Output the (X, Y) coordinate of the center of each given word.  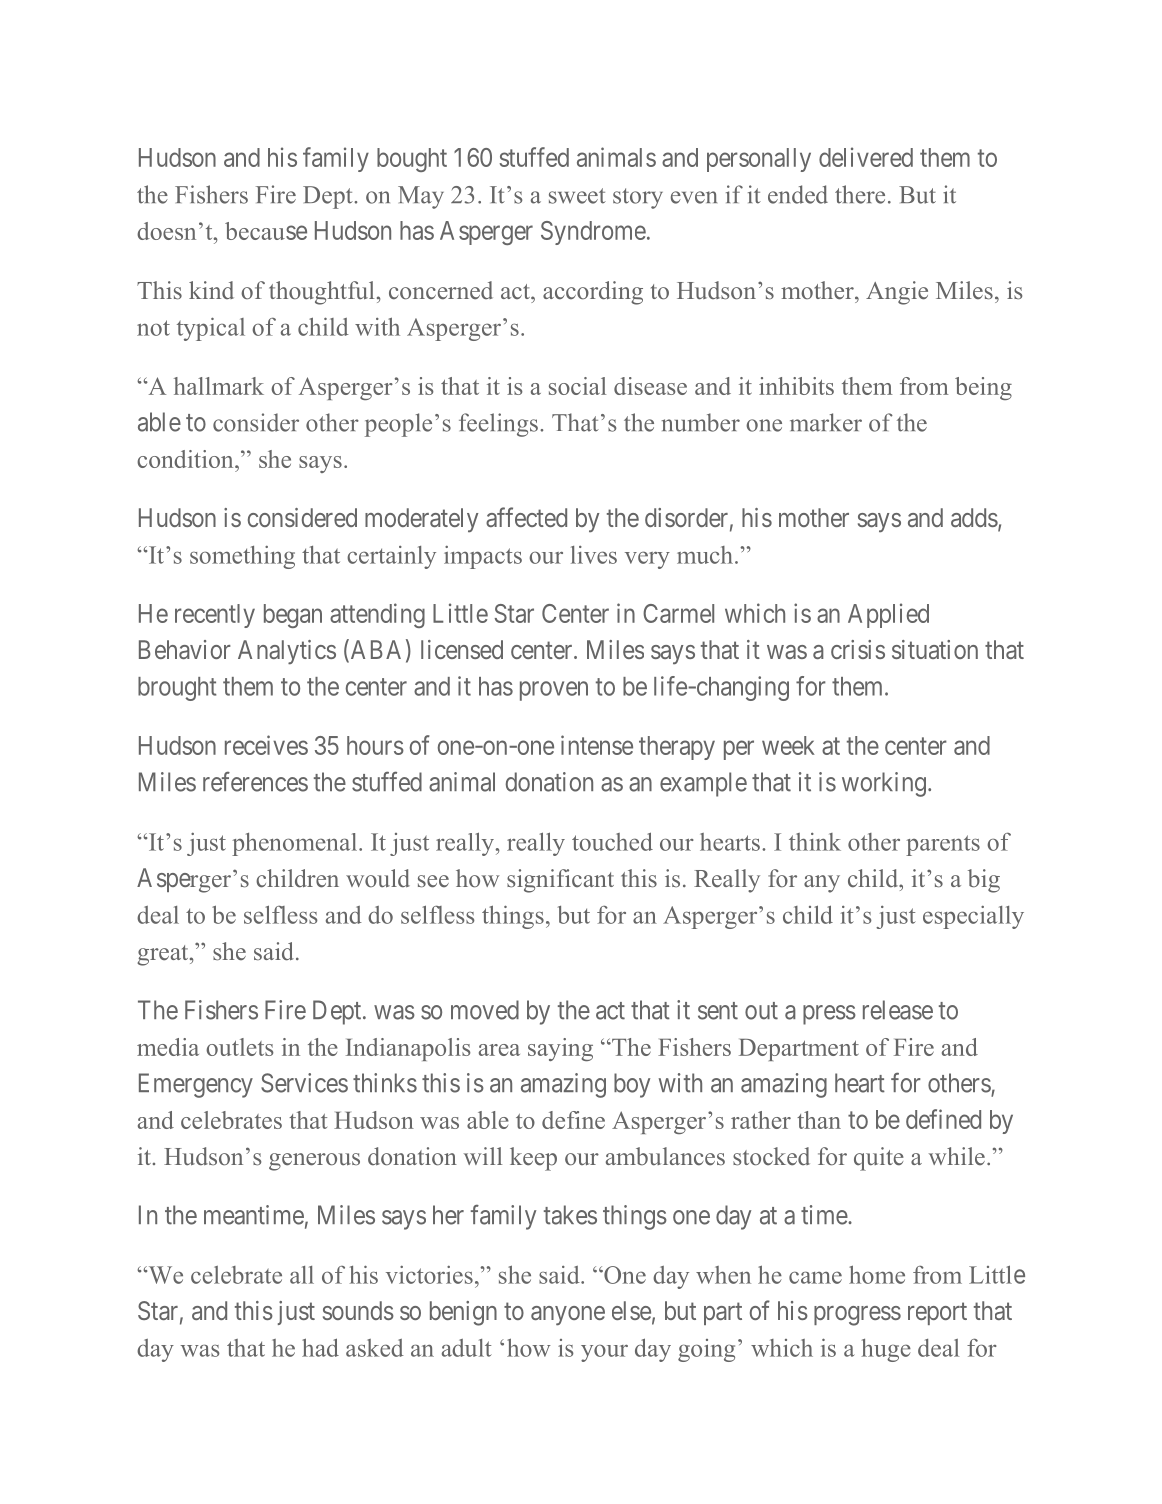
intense (597, 745)
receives (266, 745)
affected (526, 517)
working (884, 784)
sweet (577, 196)
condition (186, 459)
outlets (240, 1047)
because (266, 231)
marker (826, 422)
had (320, 1347)
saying (560, 1049)
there (860, 194)
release (898, 1010)
